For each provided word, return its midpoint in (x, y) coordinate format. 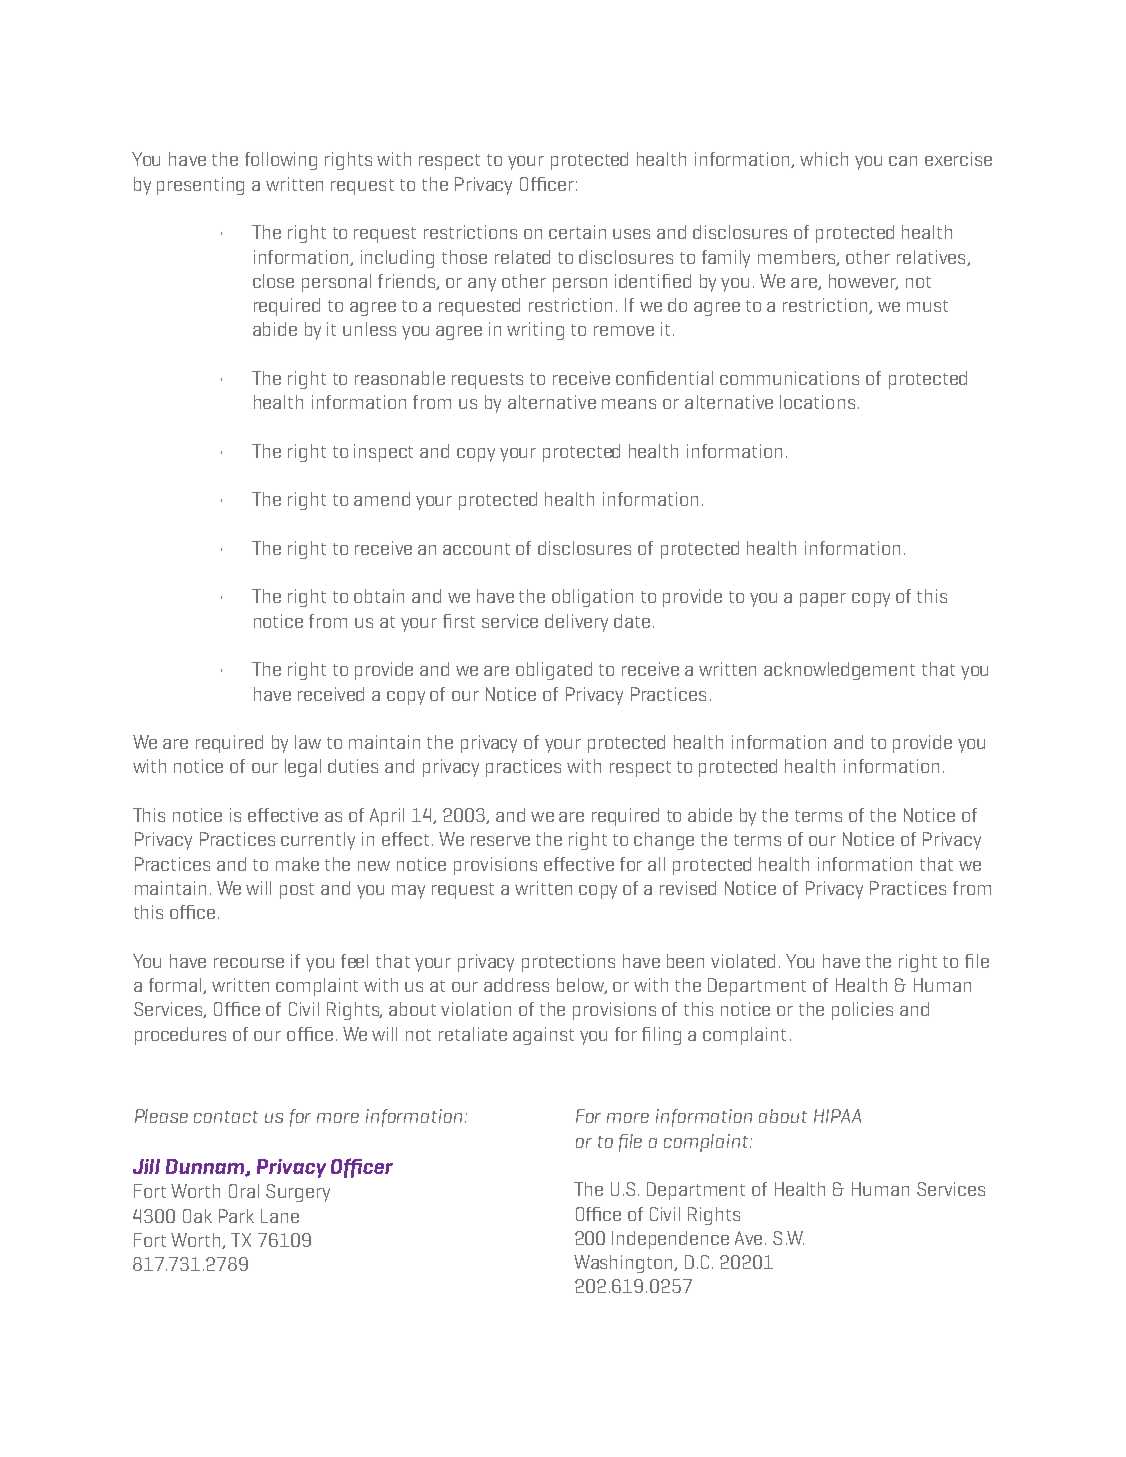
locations (817, 402)
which (824, 159)
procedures (180, 1036)
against (543, 1036)
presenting (200, 186)
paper (823, 600)
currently (318, 841)
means (629, 404)
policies (862, 1011)
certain (577, 232)
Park (236, 1216)
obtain (379, 596)
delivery (576, 623)
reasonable (400, 378)
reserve (500, 841)
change (664, 841)
